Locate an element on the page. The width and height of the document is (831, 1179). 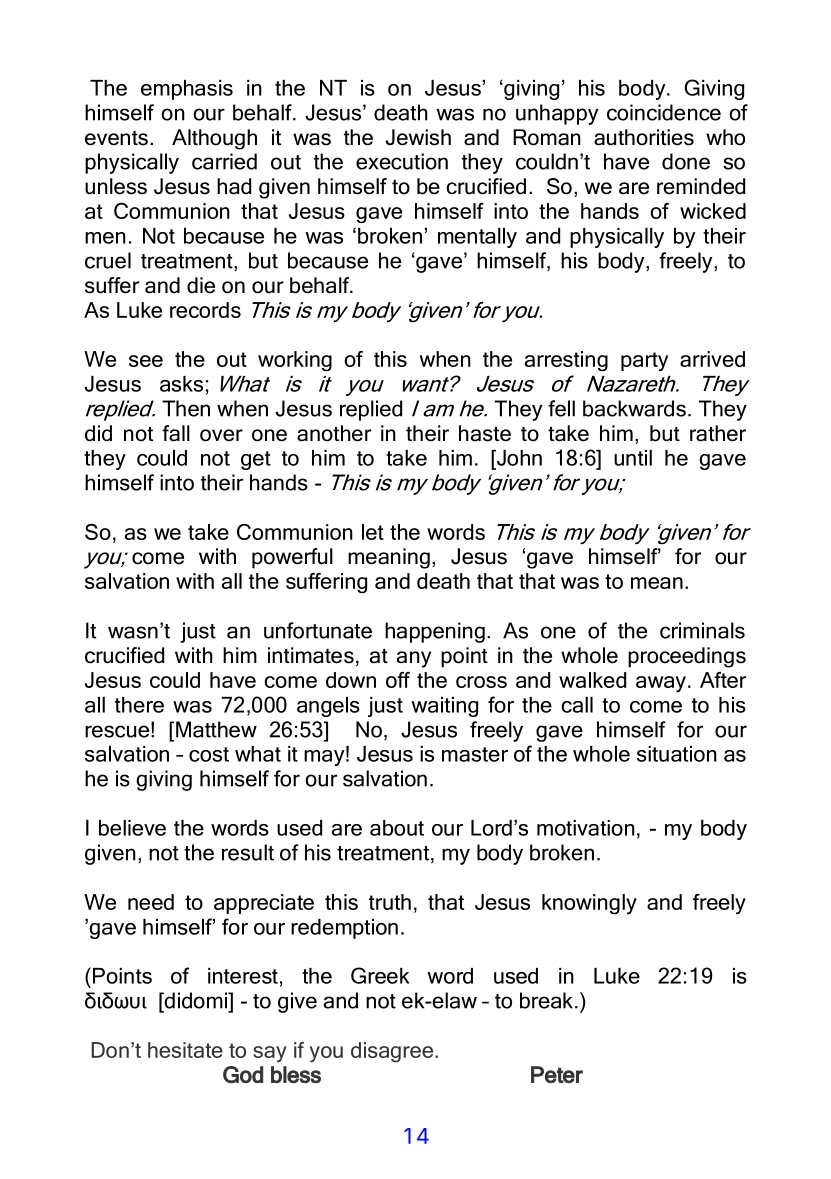
happening is located at coordinates (435, 632).
